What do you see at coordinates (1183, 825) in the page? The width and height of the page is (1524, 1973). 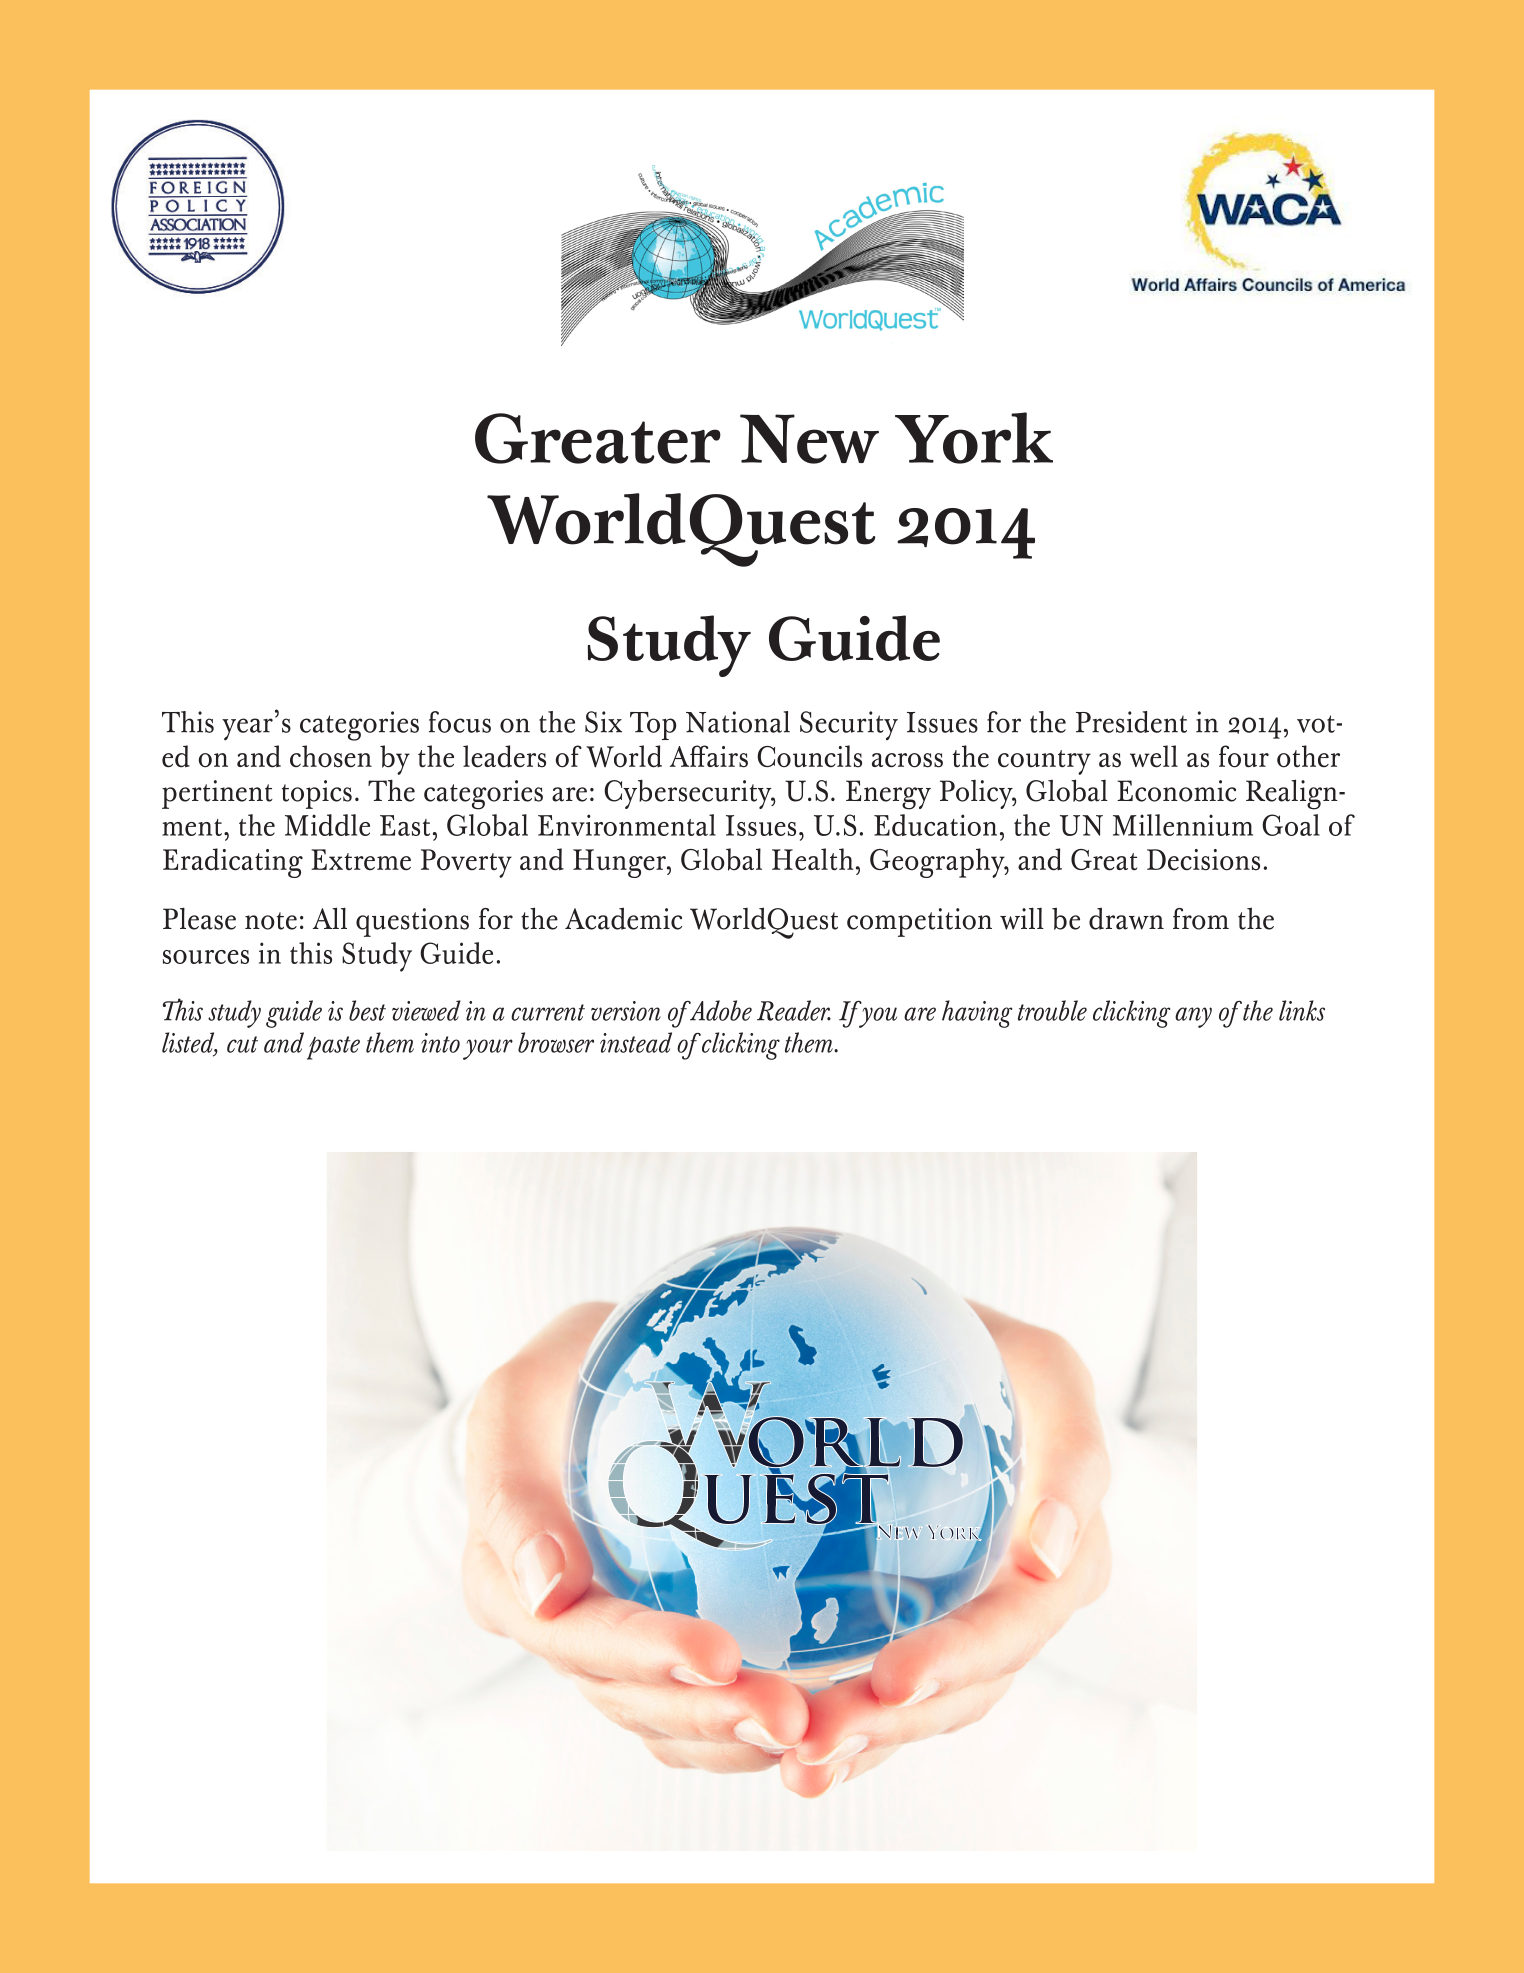 I see `Millennium` at bounding box center [1183, 825].
